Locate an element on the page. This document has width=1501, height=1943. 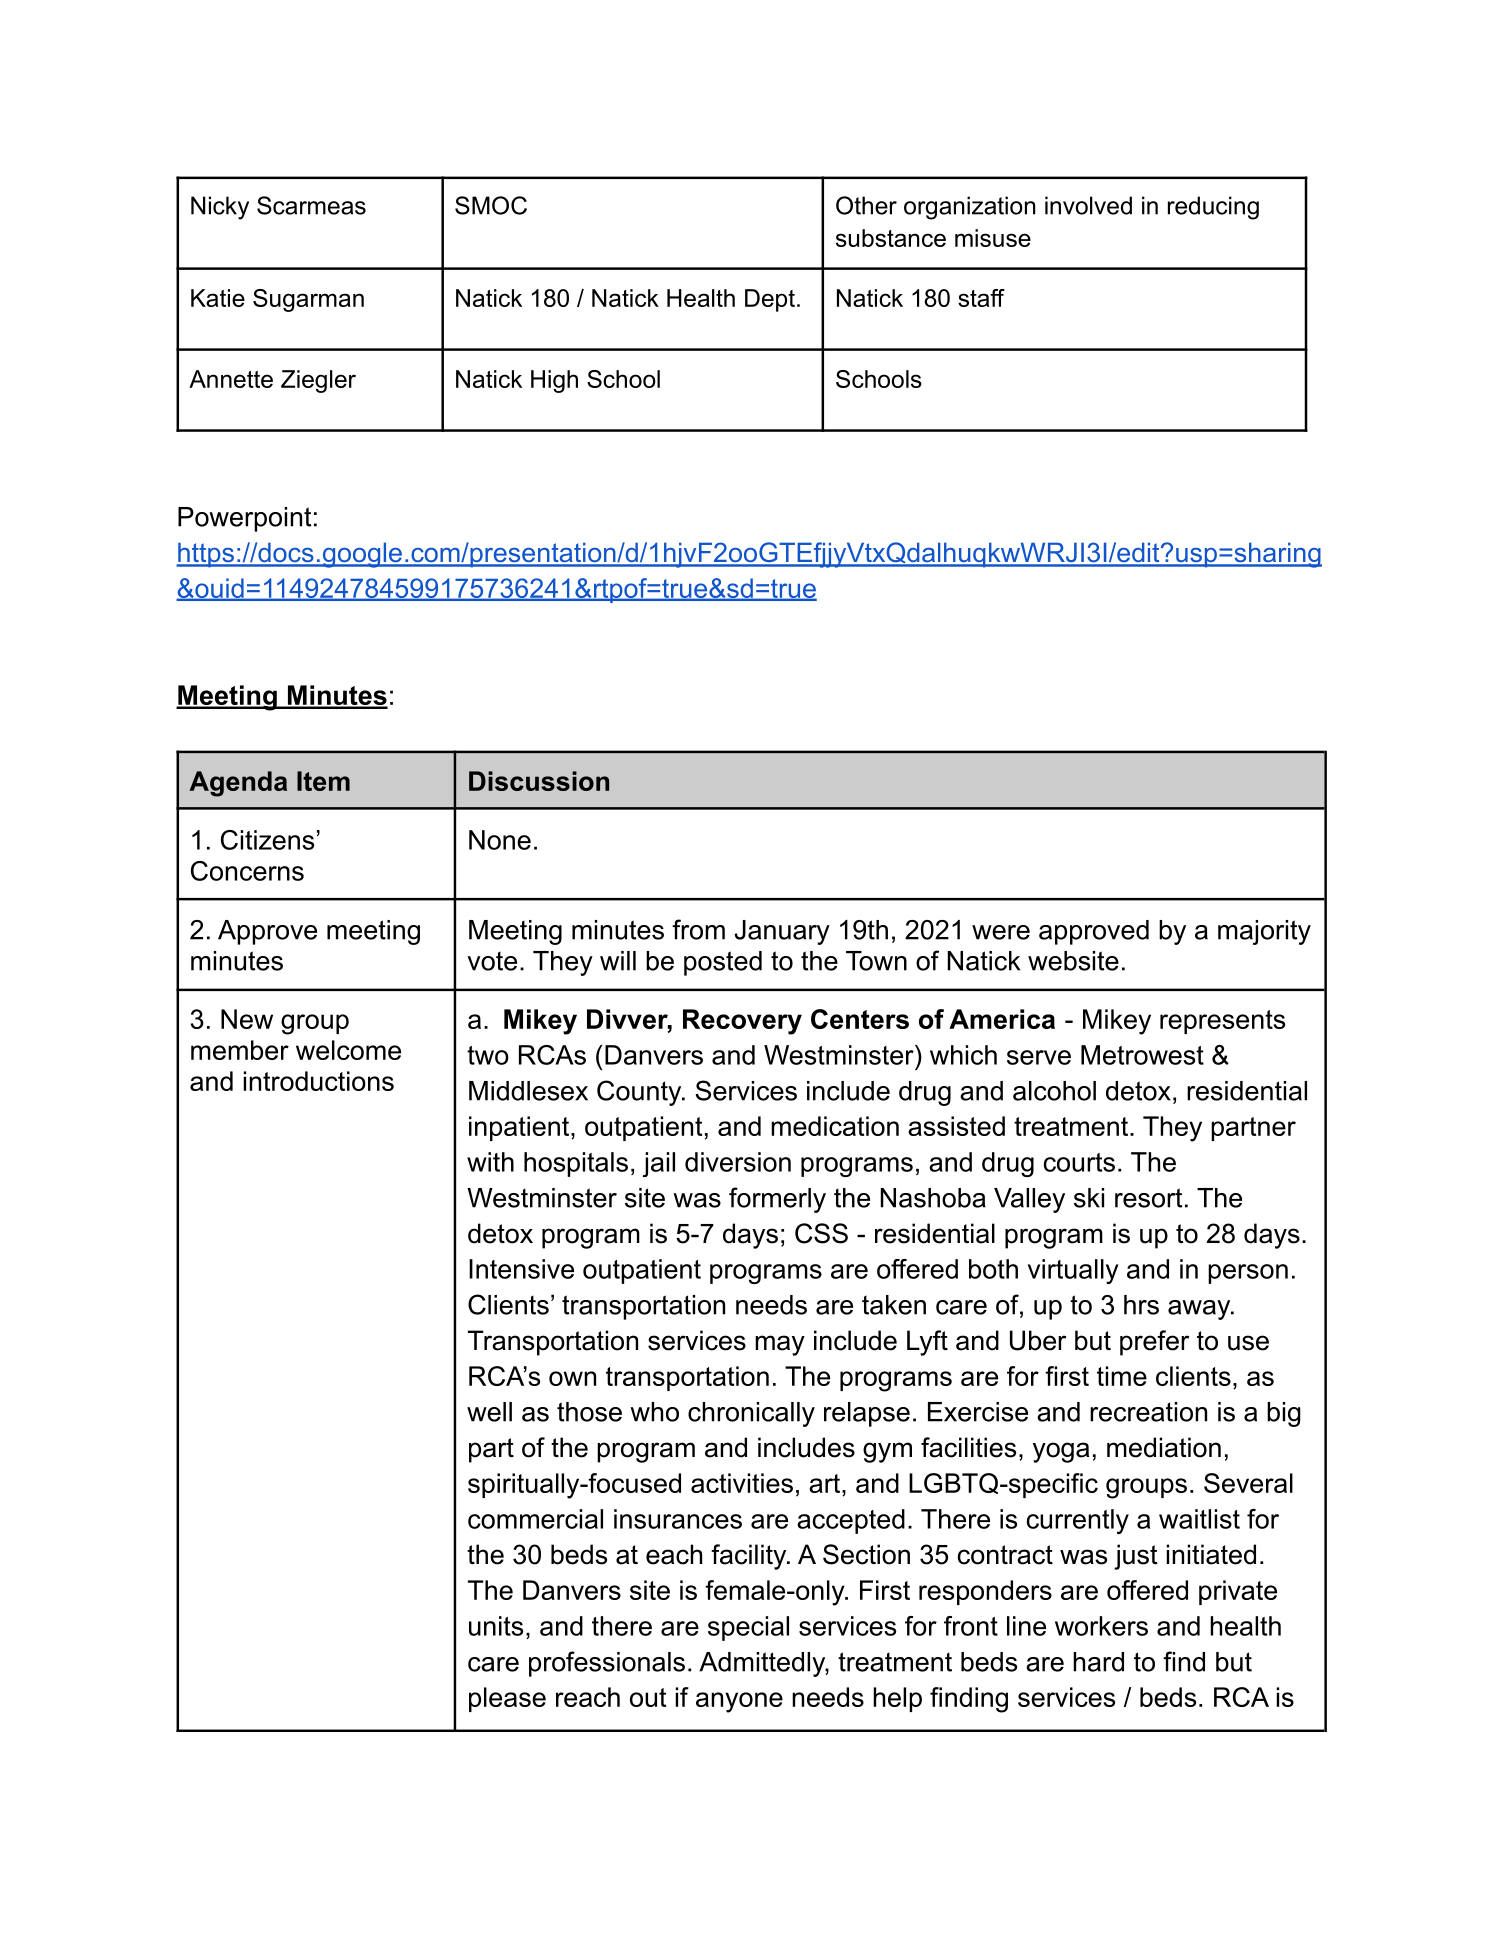
majority is located at coordinates (1264, 932).
